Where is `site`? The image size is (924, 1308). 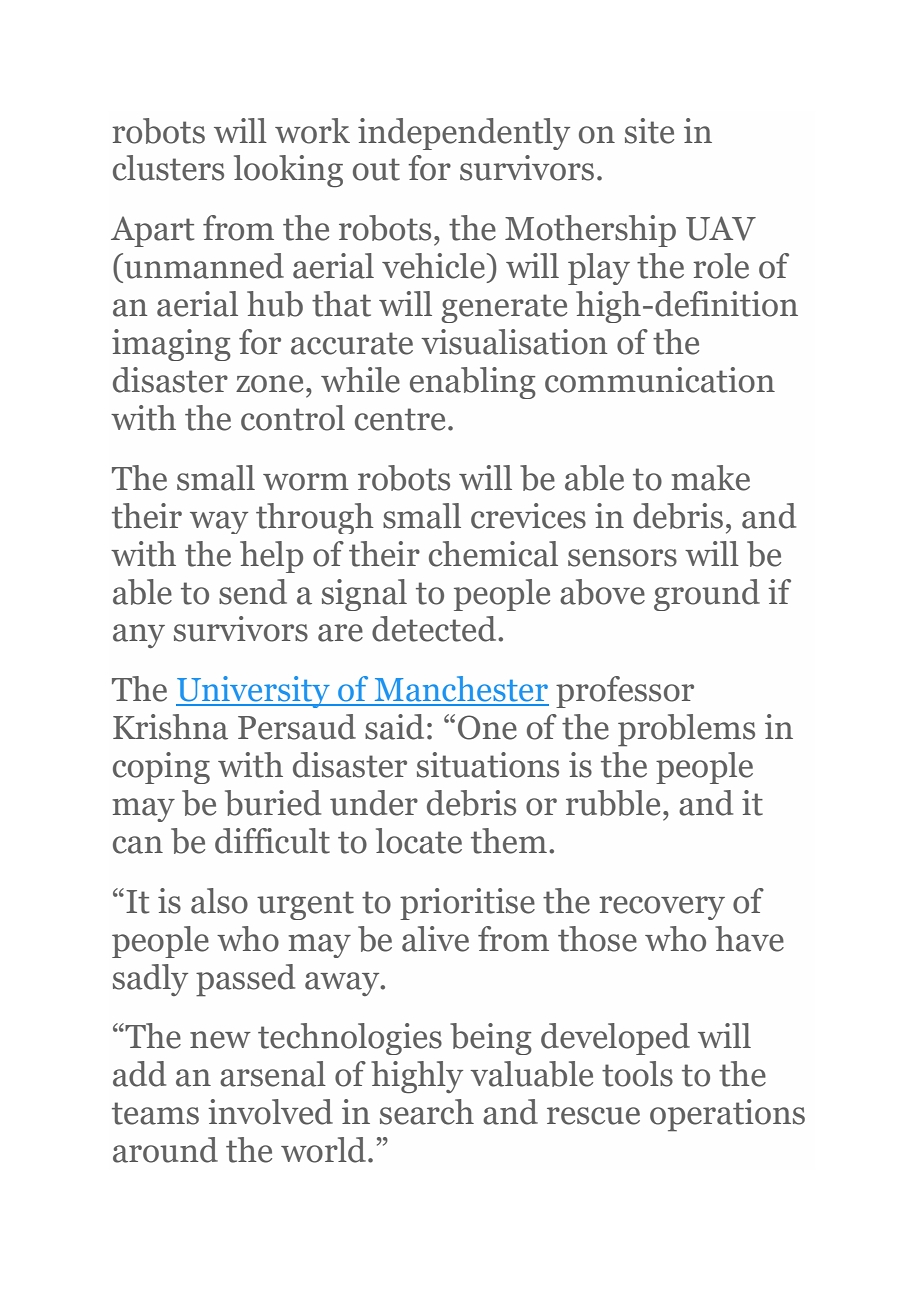
site is located at coordinates (649, 131).
